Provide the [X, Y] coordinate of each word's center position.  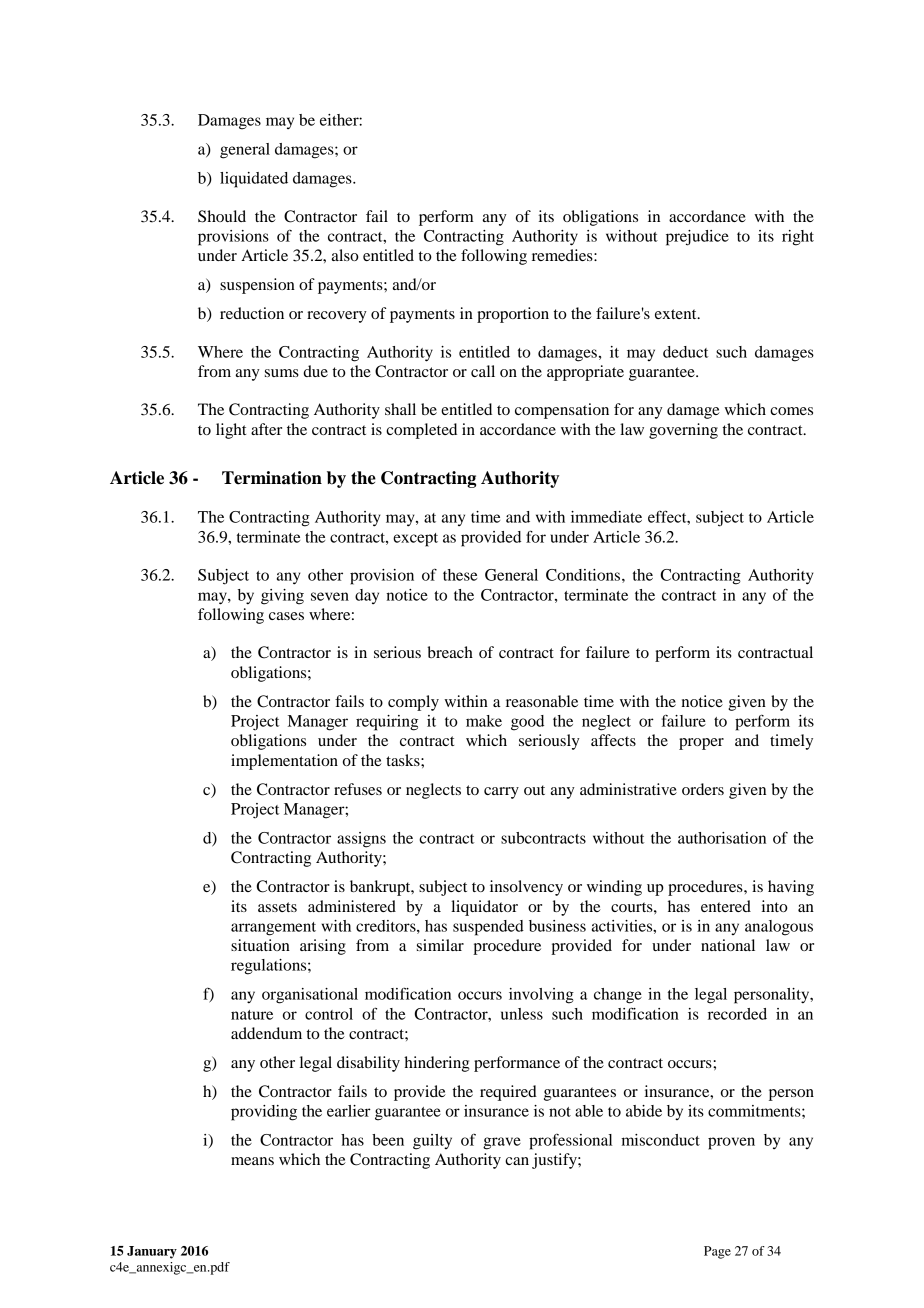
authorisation [722, 838]
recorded [737, 1014]
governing [683, 431]
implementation [284, 762]
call [483, 371]
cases [286, 616]
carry [501, 793]
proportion [513, 315]
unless [522, 1014]
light [231, 431]
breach [450, 652]
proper [701, 744]
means [252, 1161]
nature [252, 1015]
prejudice [697, 238]
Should [222, 216]
